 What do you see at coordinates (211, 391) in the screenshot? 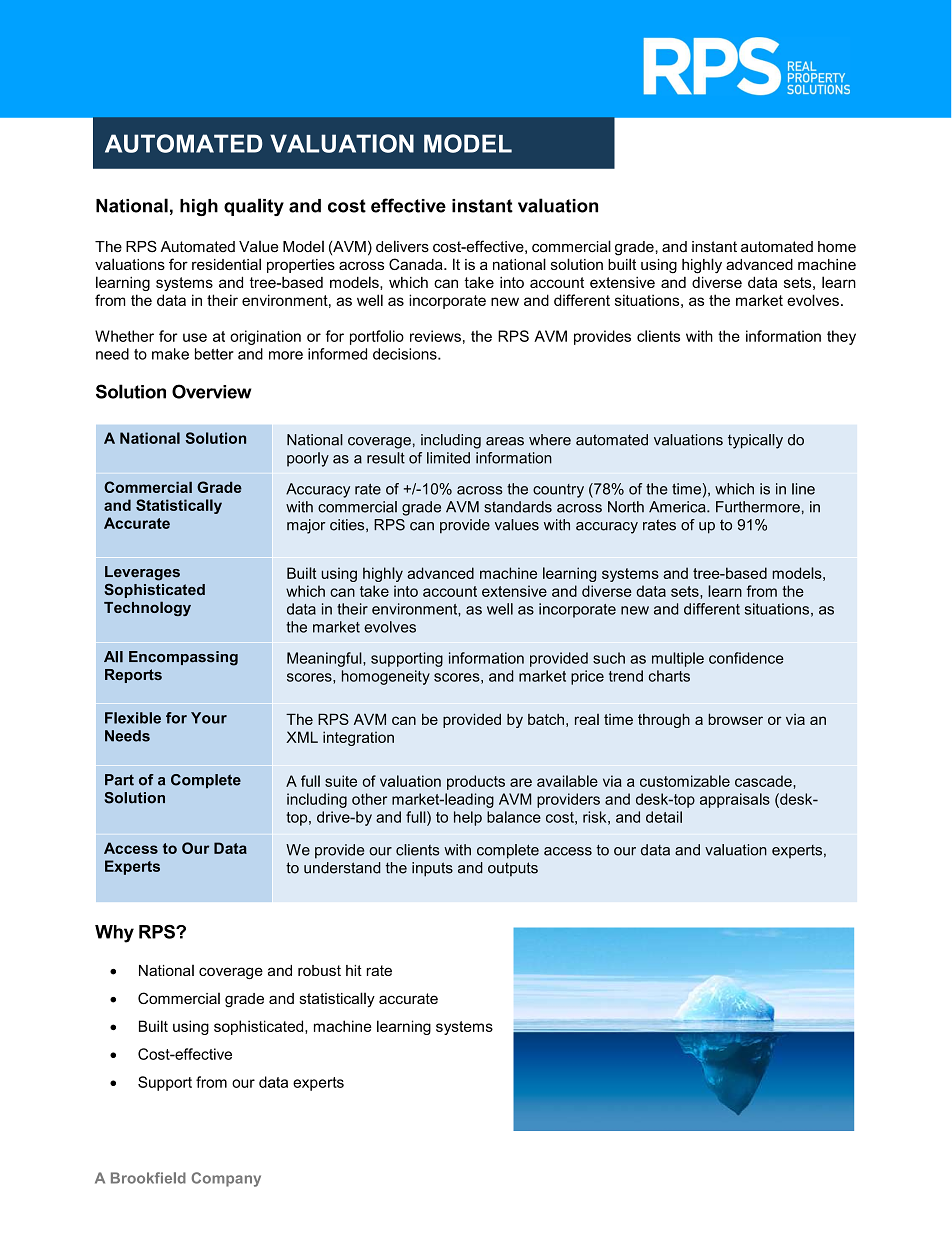
I see `Overview` at bounding box center [211, 391].
